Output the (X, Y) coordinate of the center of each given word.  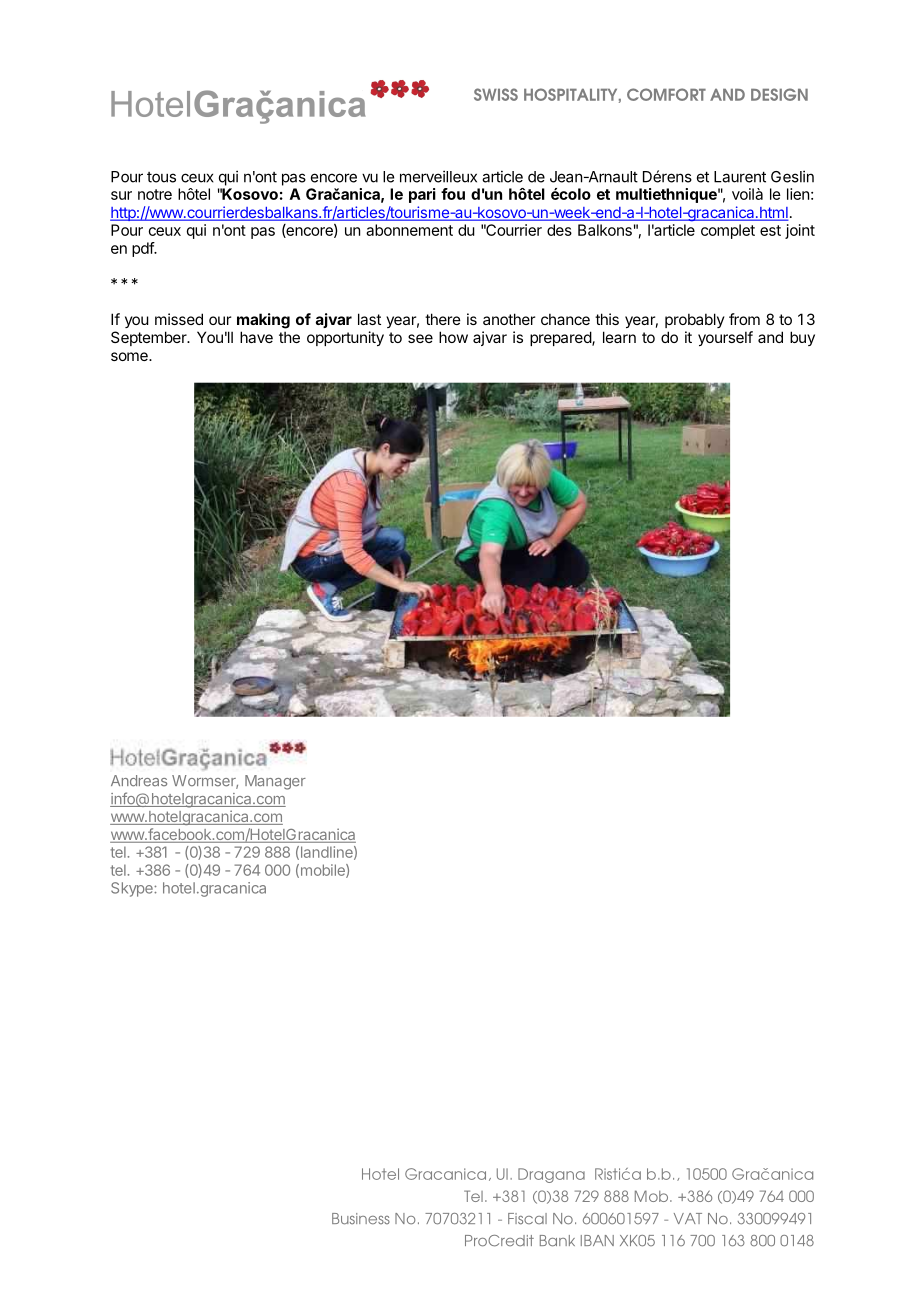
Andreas (139, 781)
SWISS (496, 94)
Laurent (740, 177)
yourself (725, 338)
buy (802, 338)
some (130, 356)
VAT (688, 1218)
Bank (557, 1241)
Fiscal (527, 1219)
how (453, 337)
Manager (275, 782)
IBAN (597, 1240)
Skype (133, 889)
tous (161, 177)
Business (361, 1219)
